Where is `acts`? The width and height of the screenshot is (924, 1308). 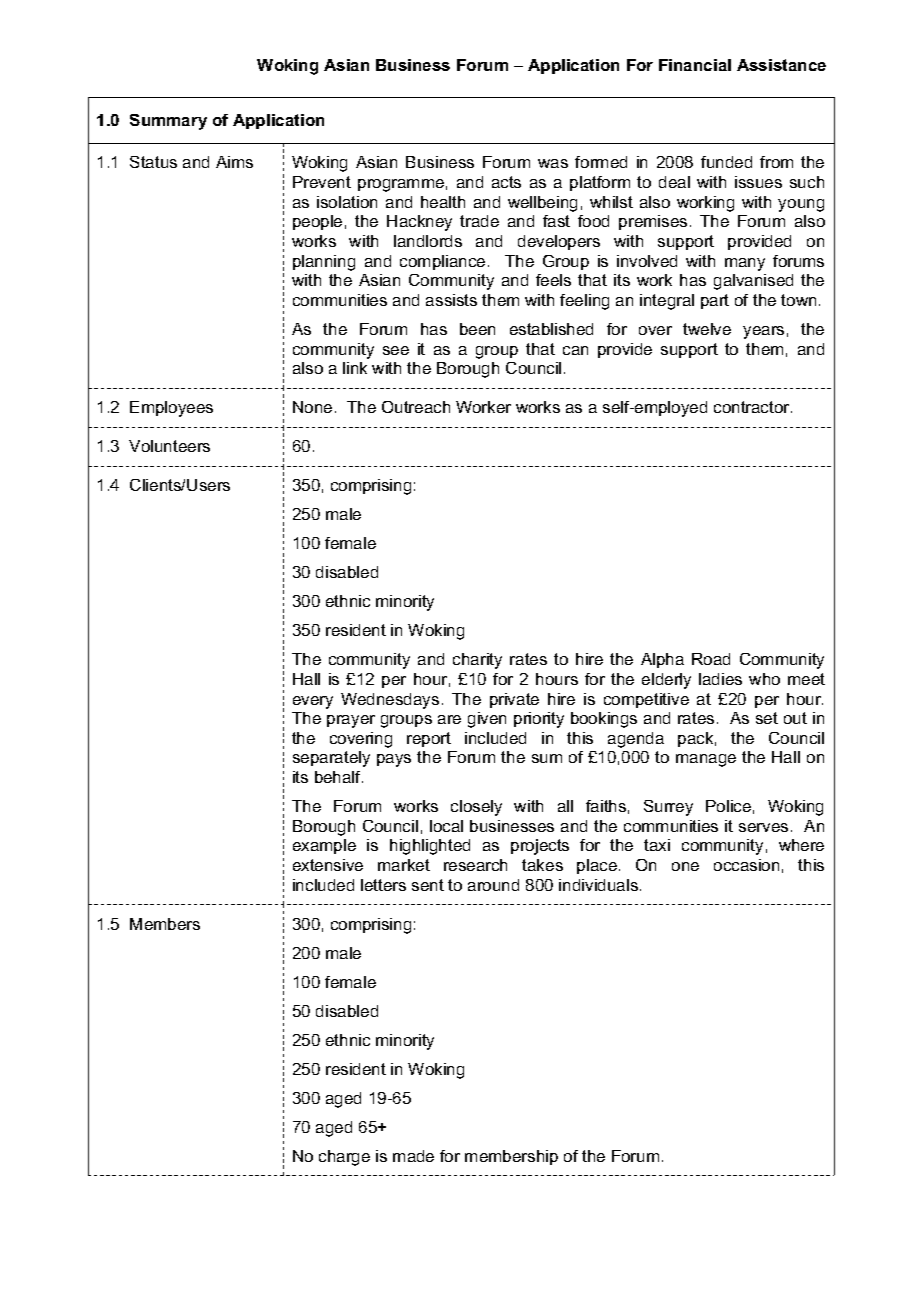
acts is located at coordinates (506, 182).
